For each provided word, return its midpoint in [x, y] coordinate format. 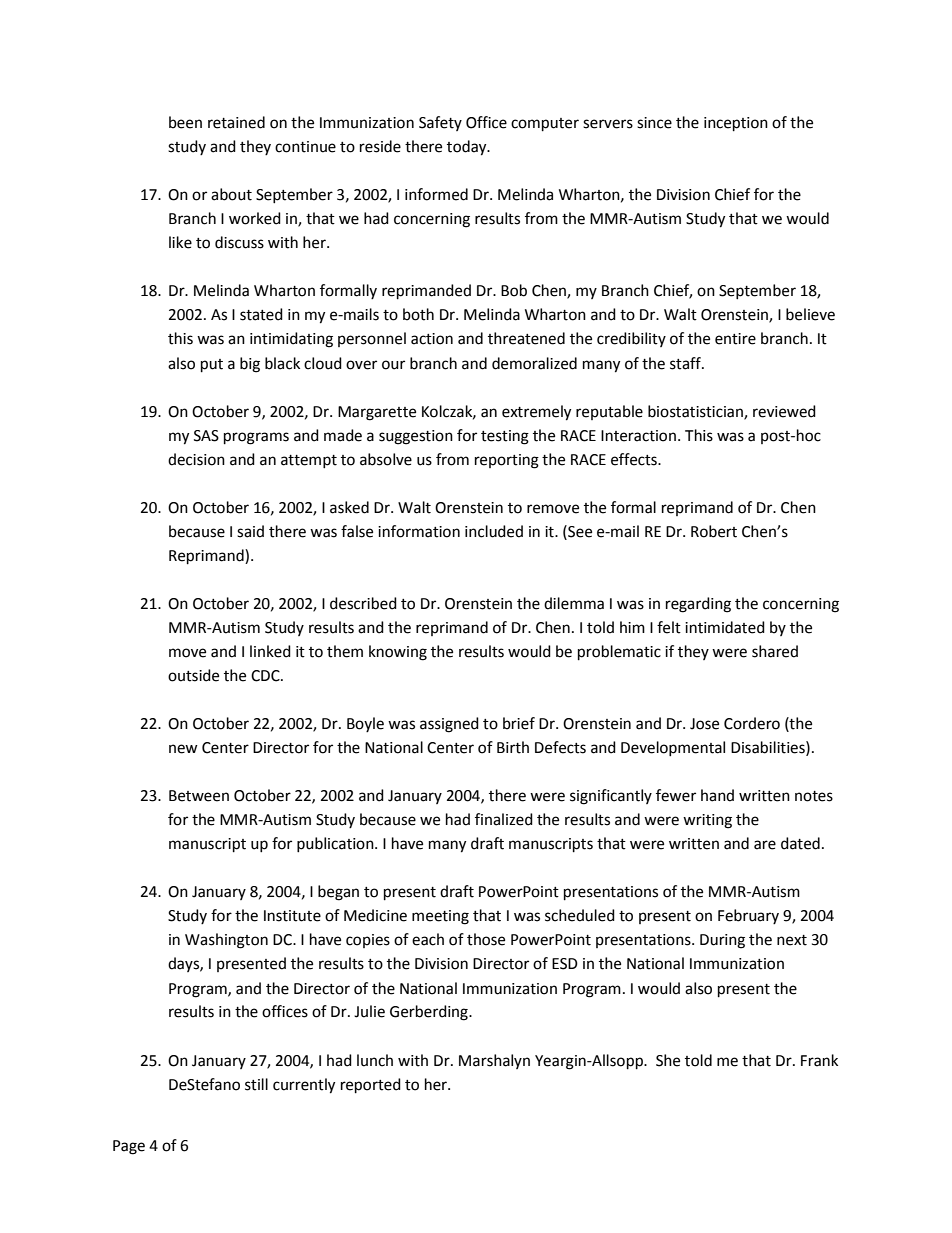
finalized [504, 819]
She [668, 1060]
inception [736, 124]
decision [196, 459]
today [468, 148]
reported [371, 1086]
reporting [507, 461]
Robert [714, 531]
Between [199, 796]
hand [717, 795]
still [256, 1084]
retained [236, 122]
